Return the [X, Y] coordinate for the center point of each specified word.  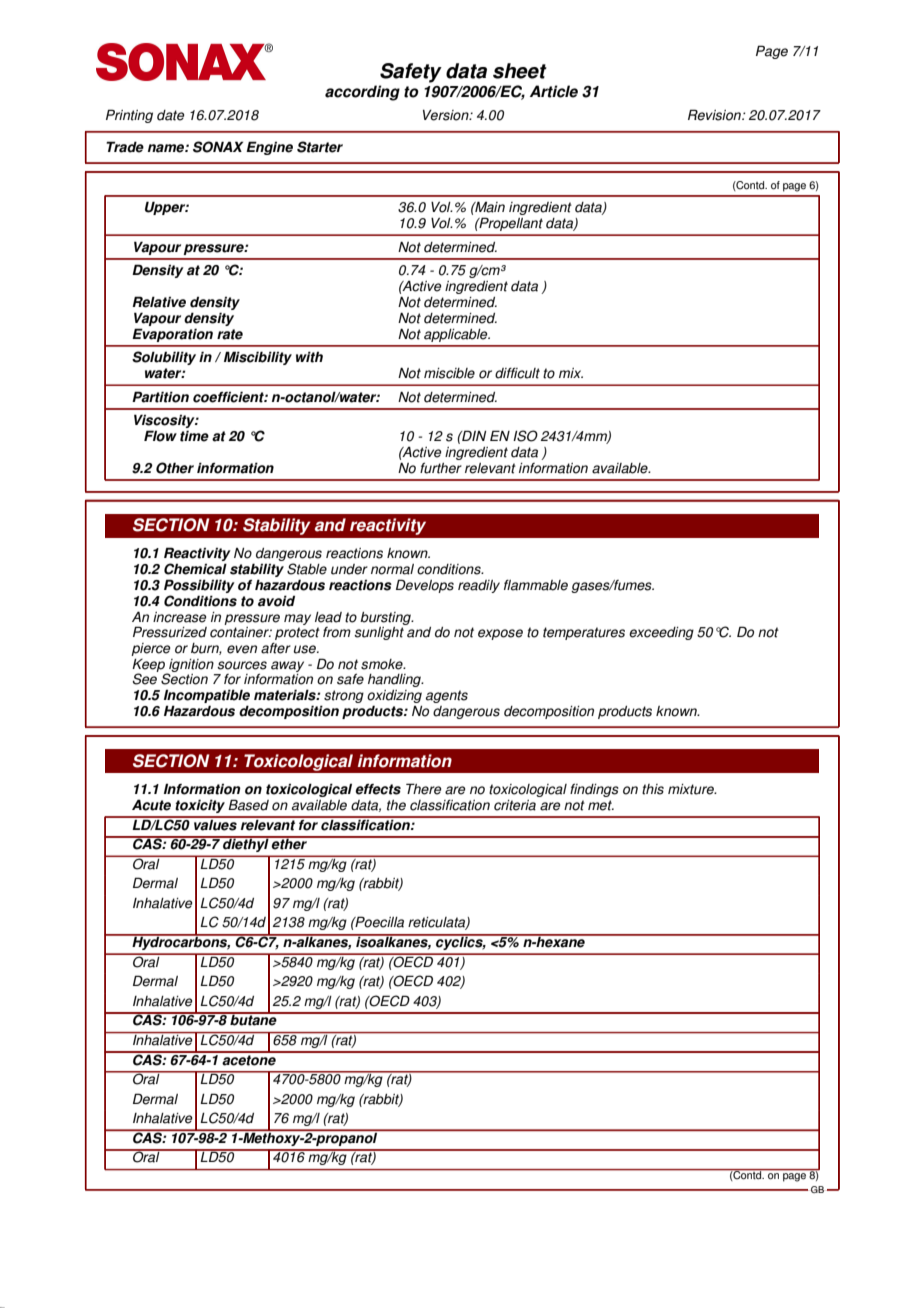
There [423, 789]
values [215, 824]
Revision [715, 115]
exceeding [661, 633]
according [362, 93]
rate [230, 334]
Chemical [195, 569]
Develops [425, 586]
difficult [517, 373]
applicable [457, 335]
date [170, 115]
